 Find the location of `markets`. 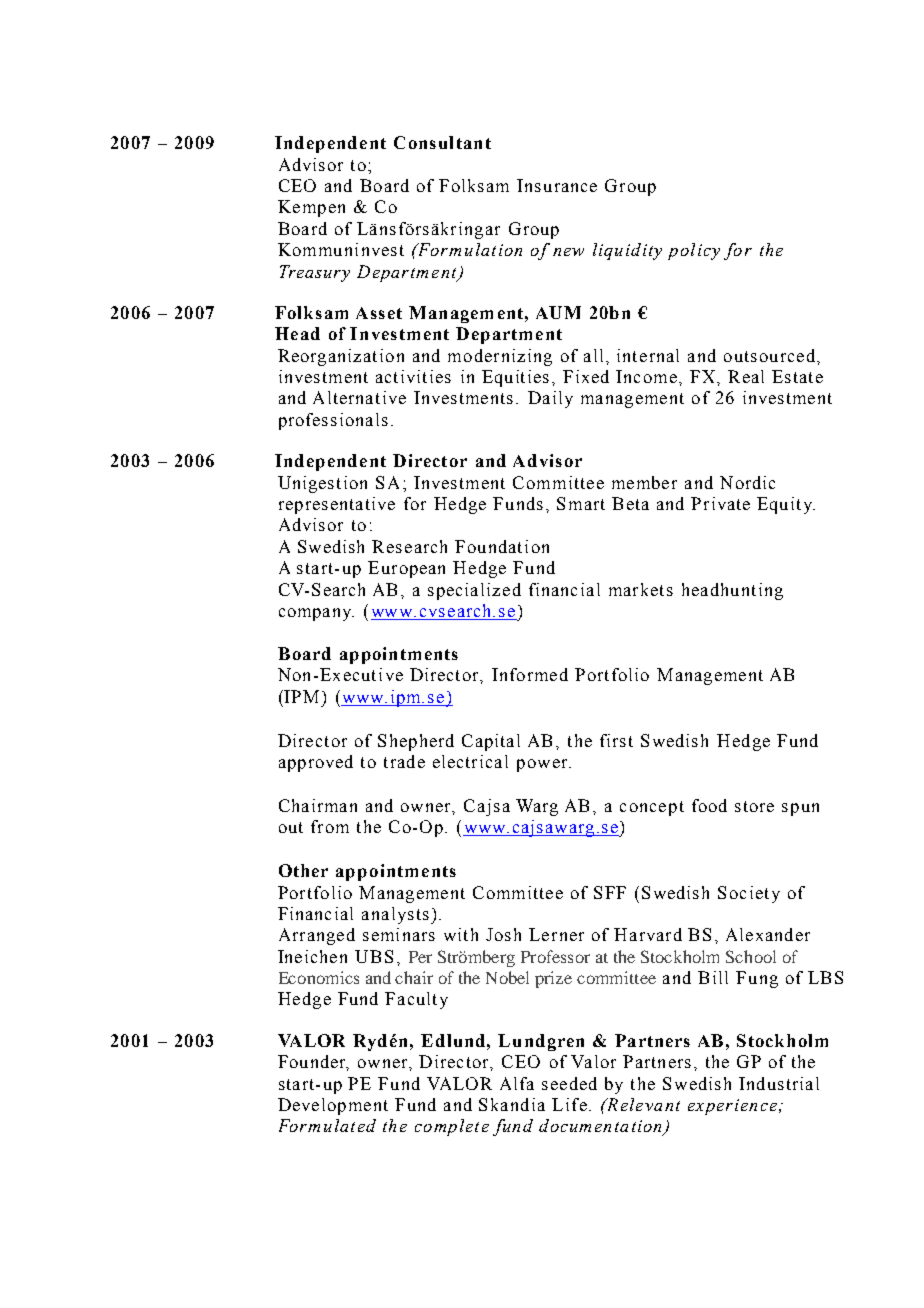

markets is located at coordinates (641, 589).
